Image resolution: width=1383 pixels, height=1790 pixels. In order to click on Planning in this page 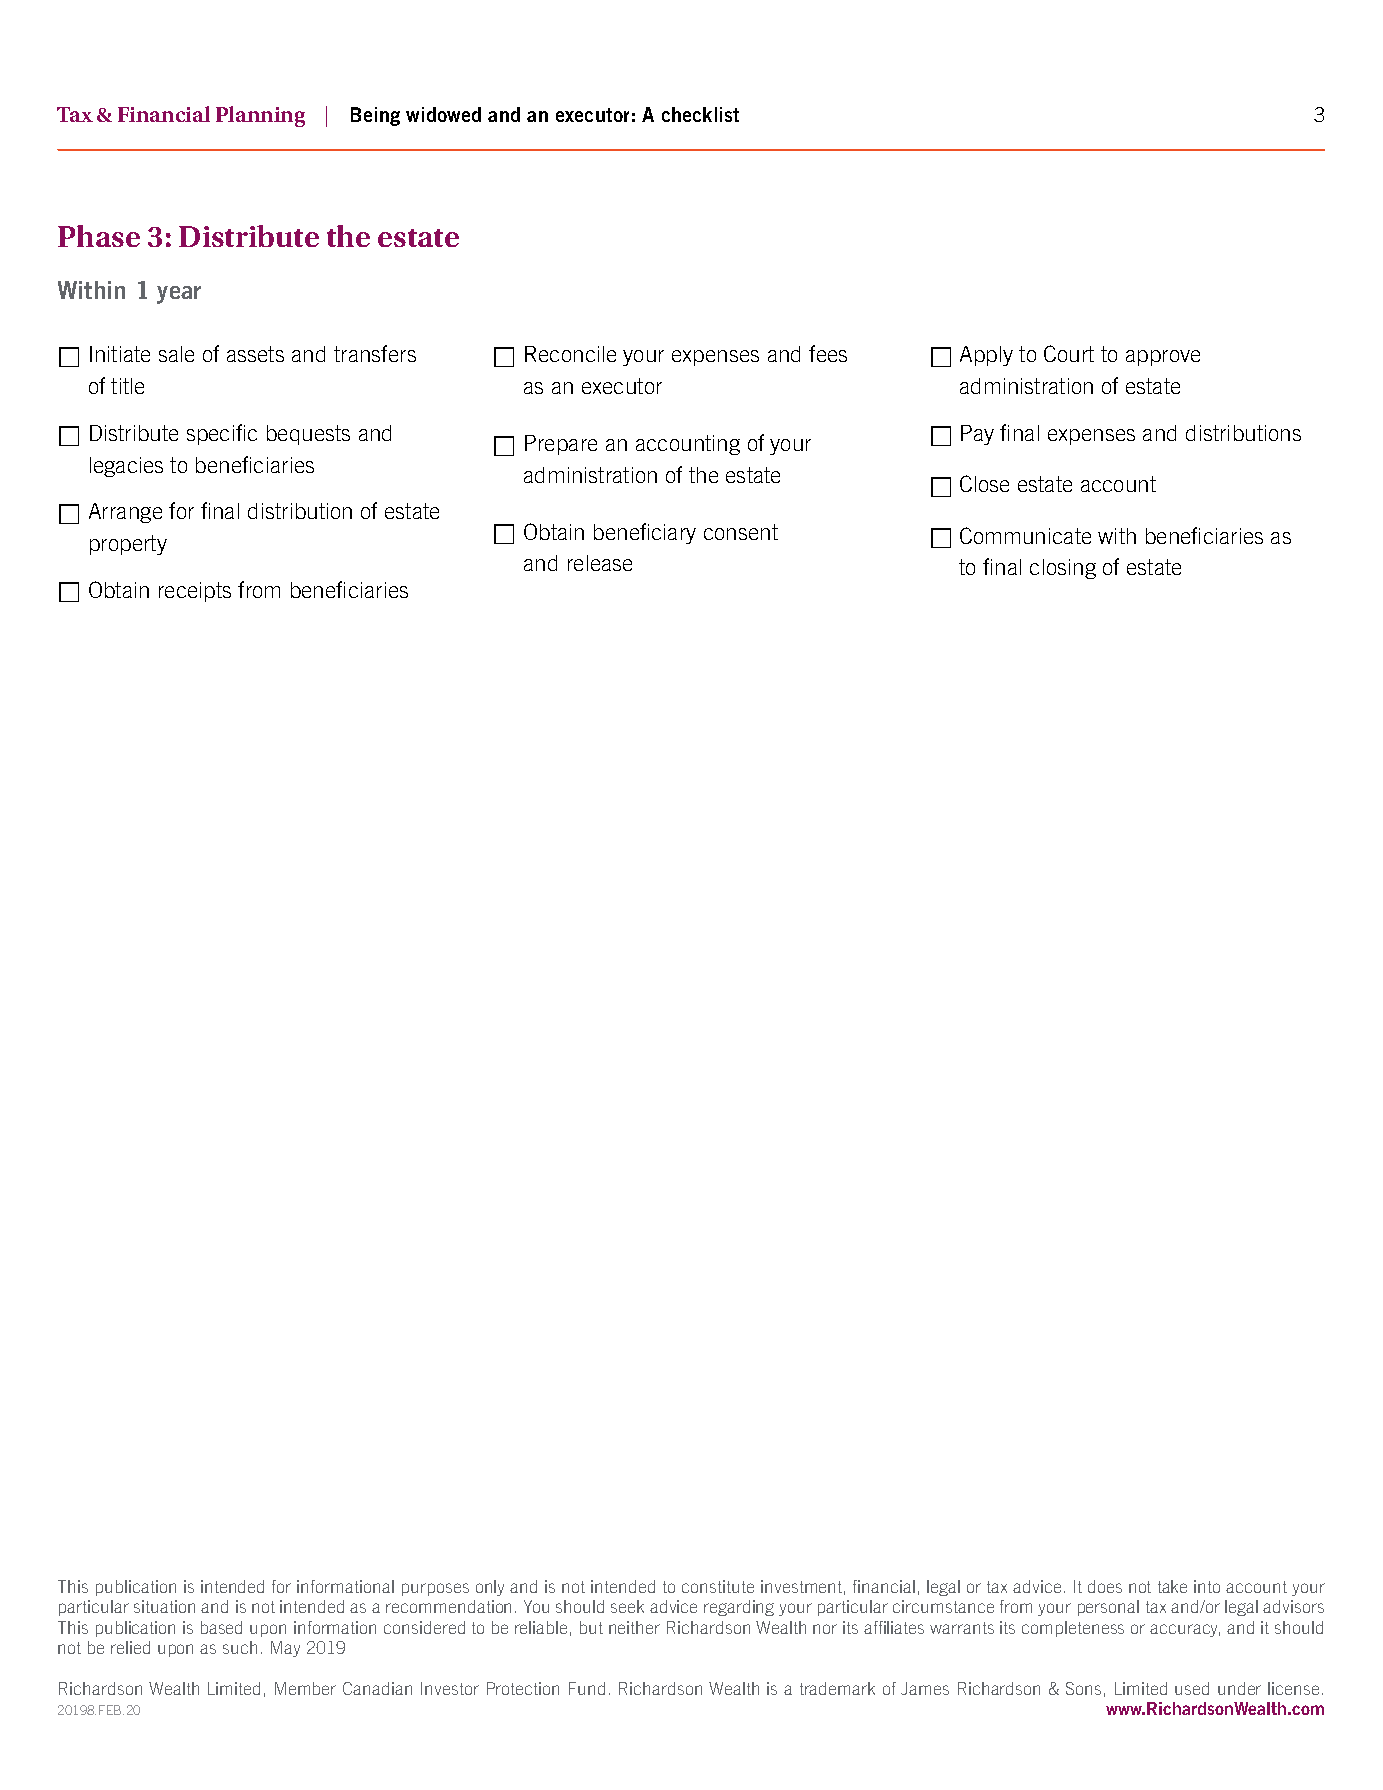, I will do `click(260, 116)`.
